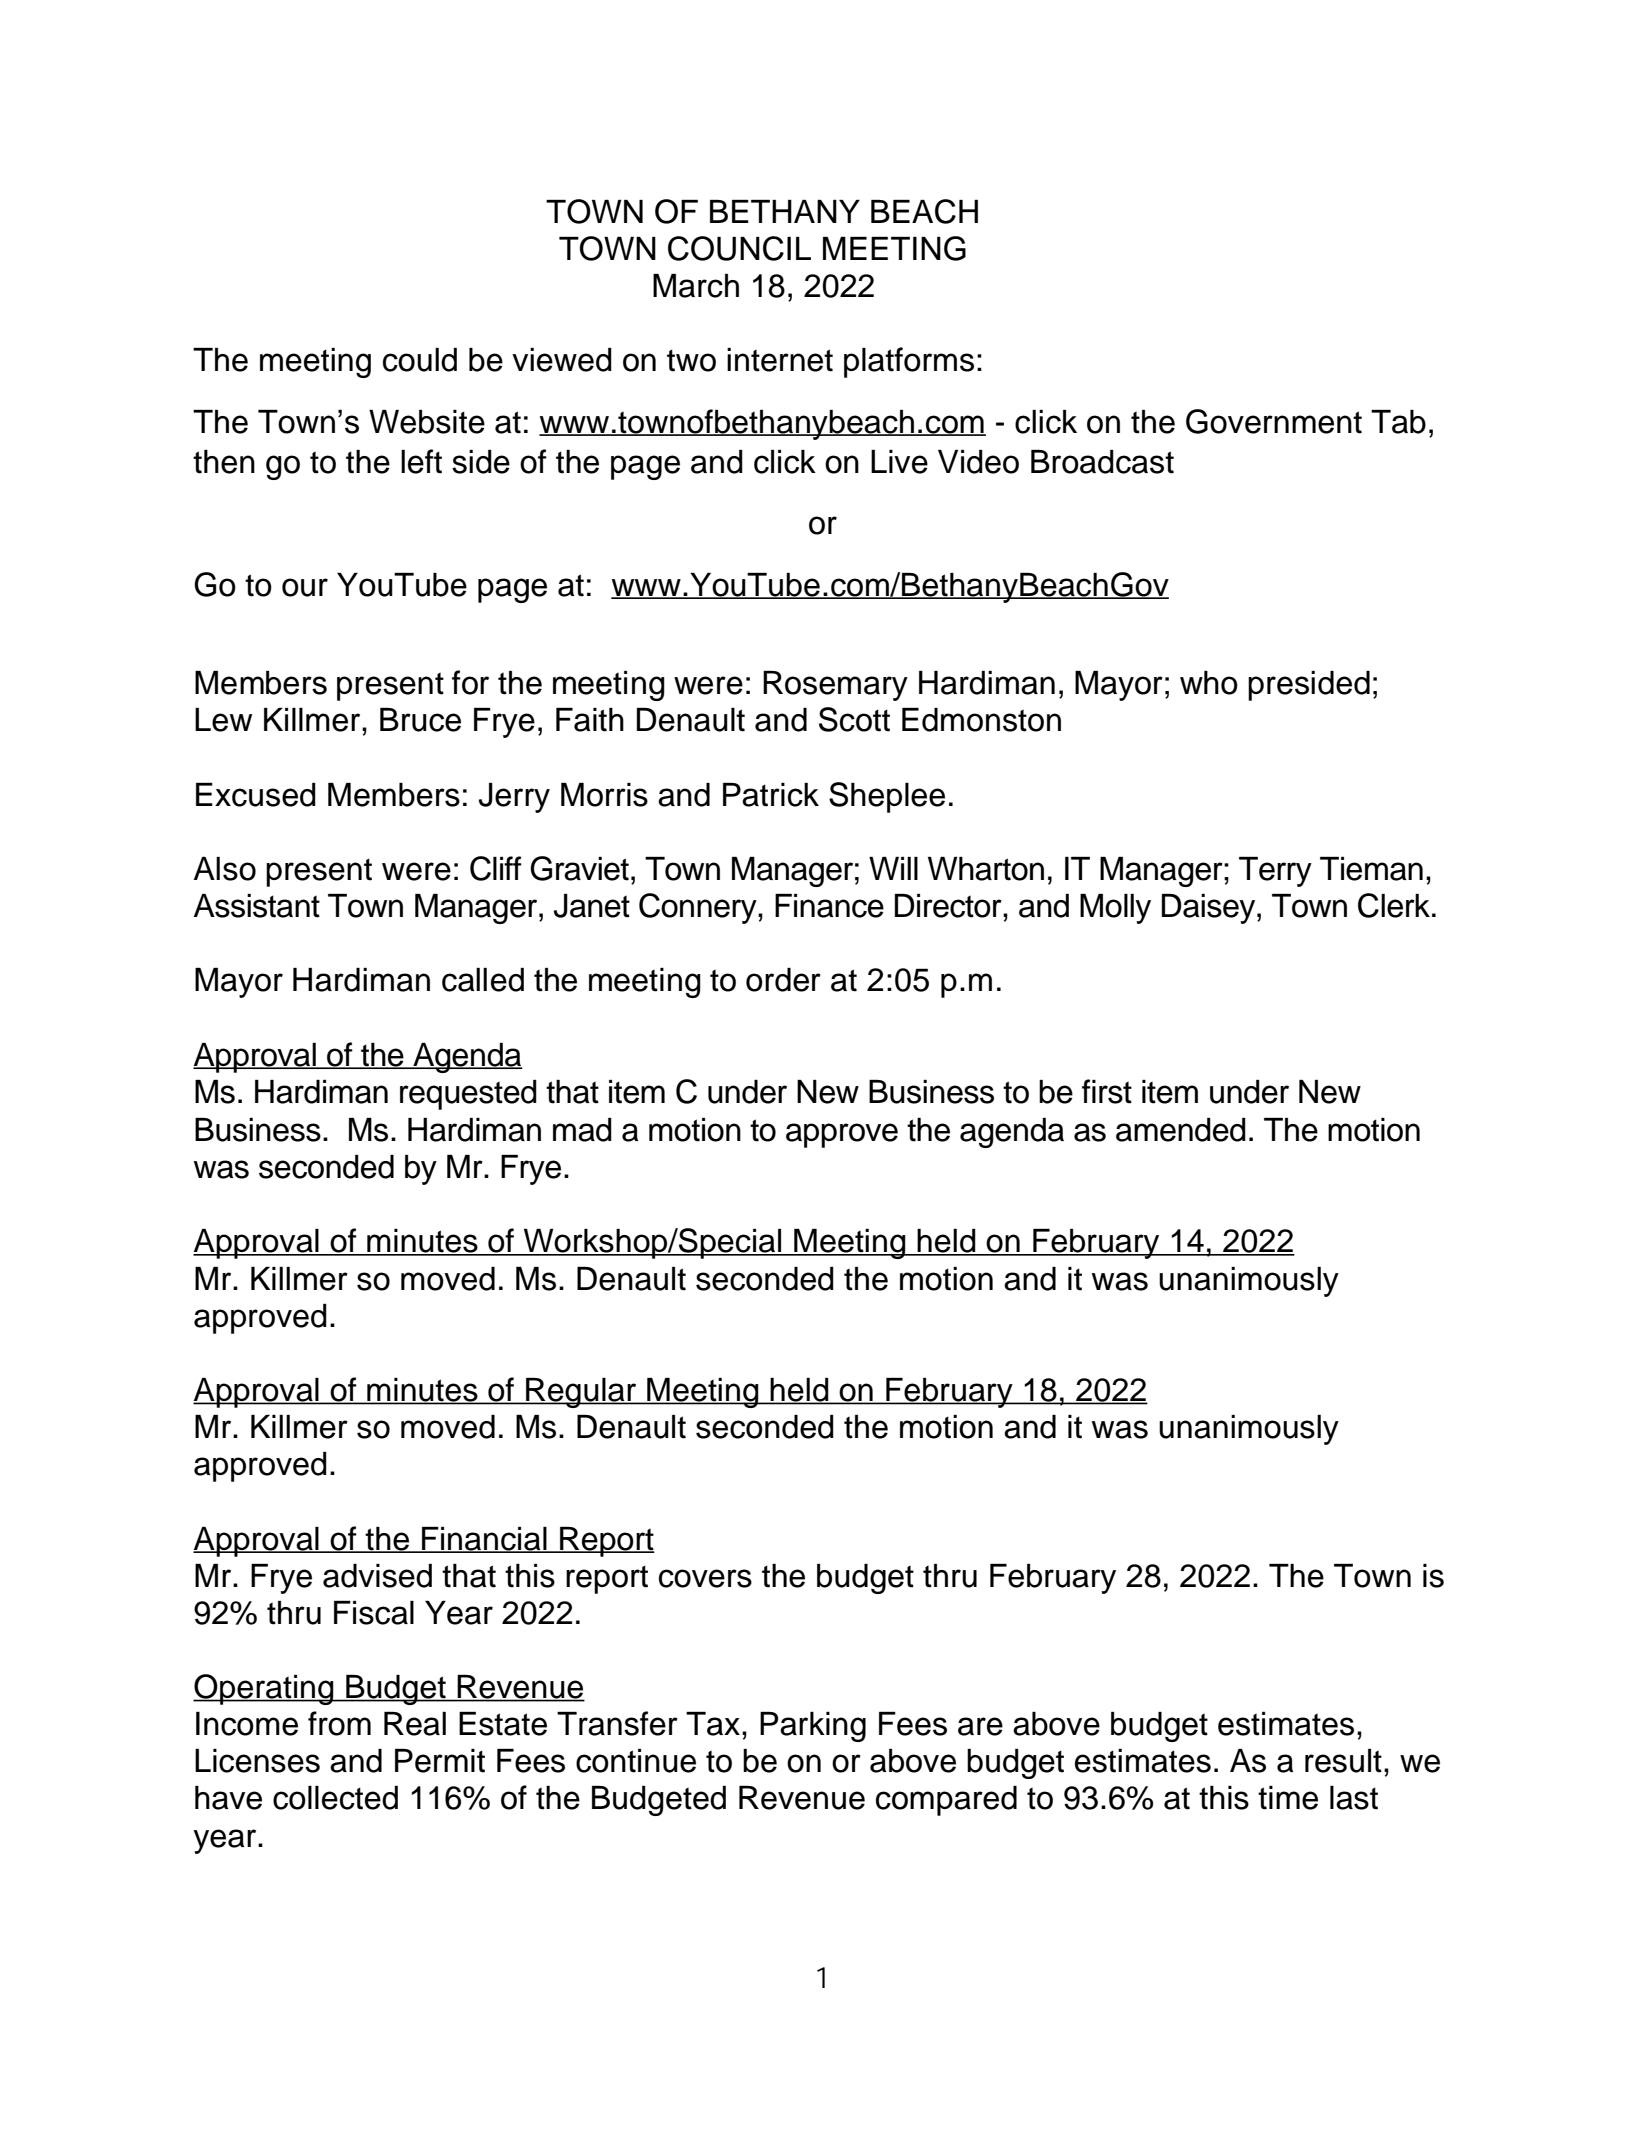 This screenshot has width=1645, height=2129. What do you see at coordinates (1275, 872) in the screenshot?
I see `Terry` at bounding box center [1275, 872].
